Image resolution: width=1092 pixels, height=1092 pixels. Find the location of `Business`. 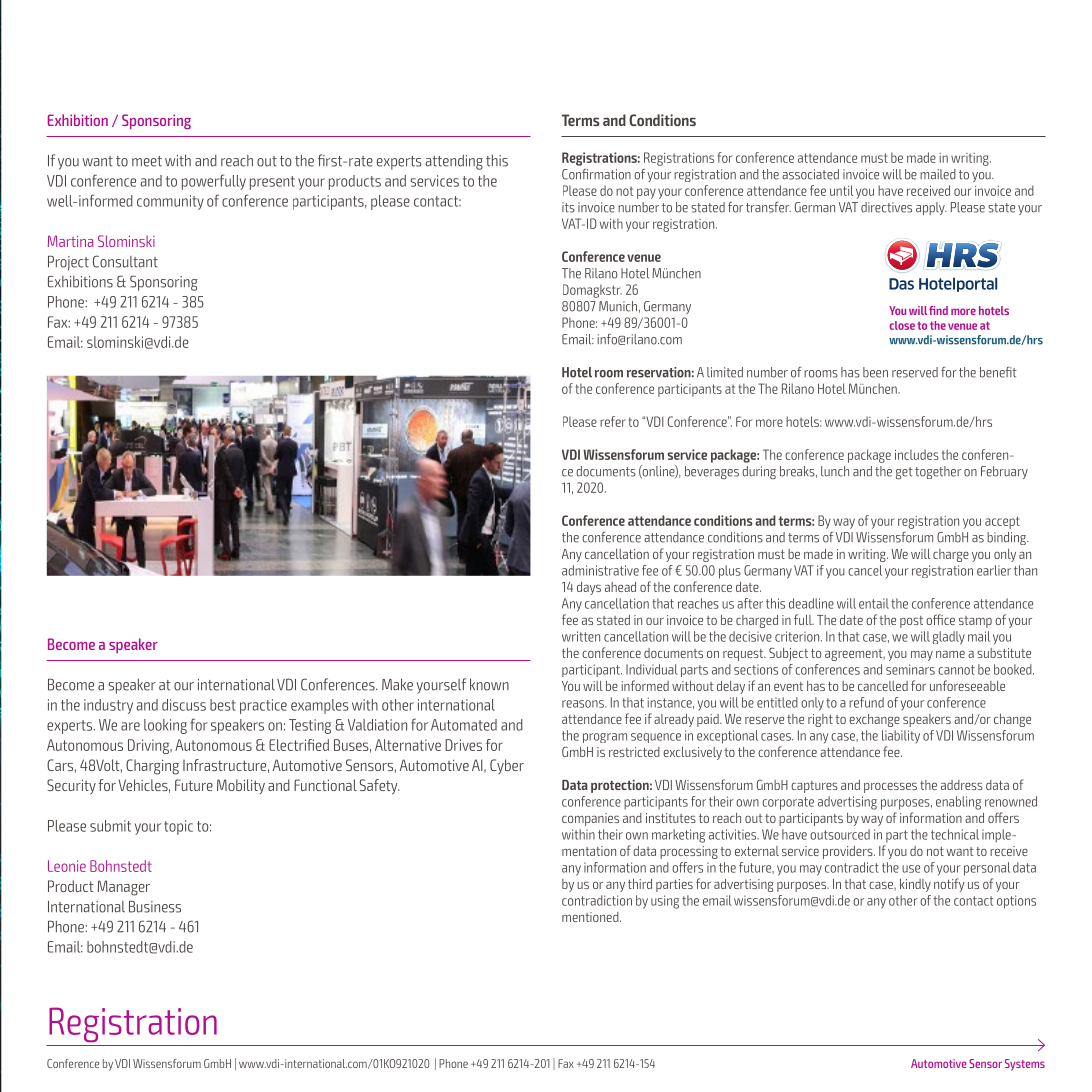

Business is located at coordinates (155, 906).
